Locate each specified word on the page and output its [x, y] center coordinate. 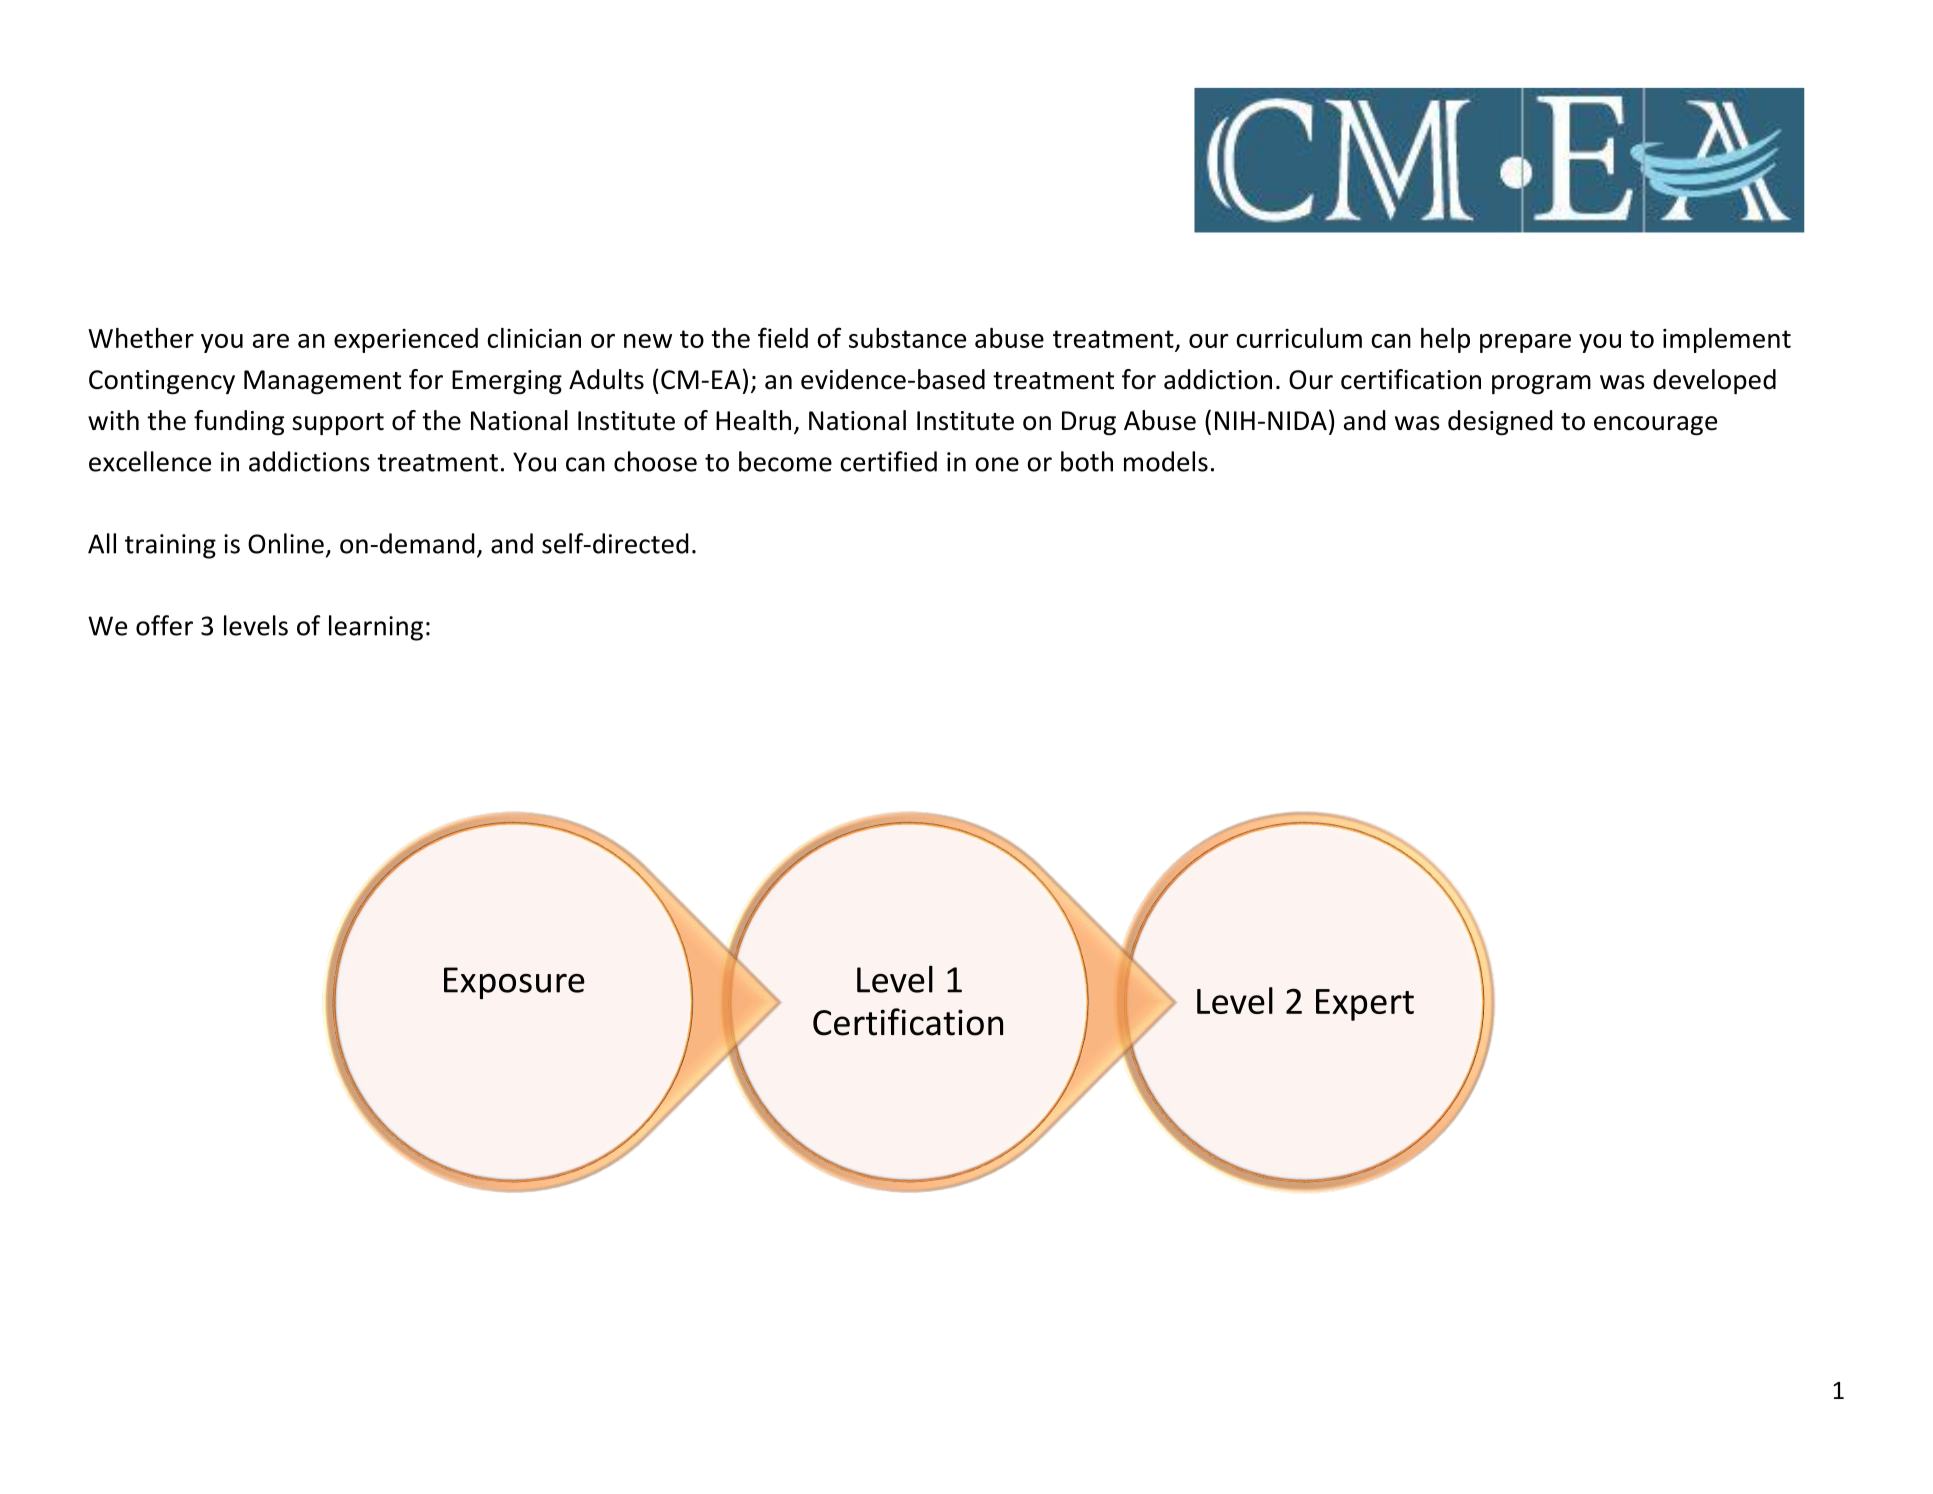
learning [376, 628]
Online [286, 543]
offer [164, 625]
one [997, 464]
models [1166, 461]
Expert [1365, 1005]
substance [907, 338]
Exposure [514, 983]
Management [322, 382]
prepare [1525, 343]
